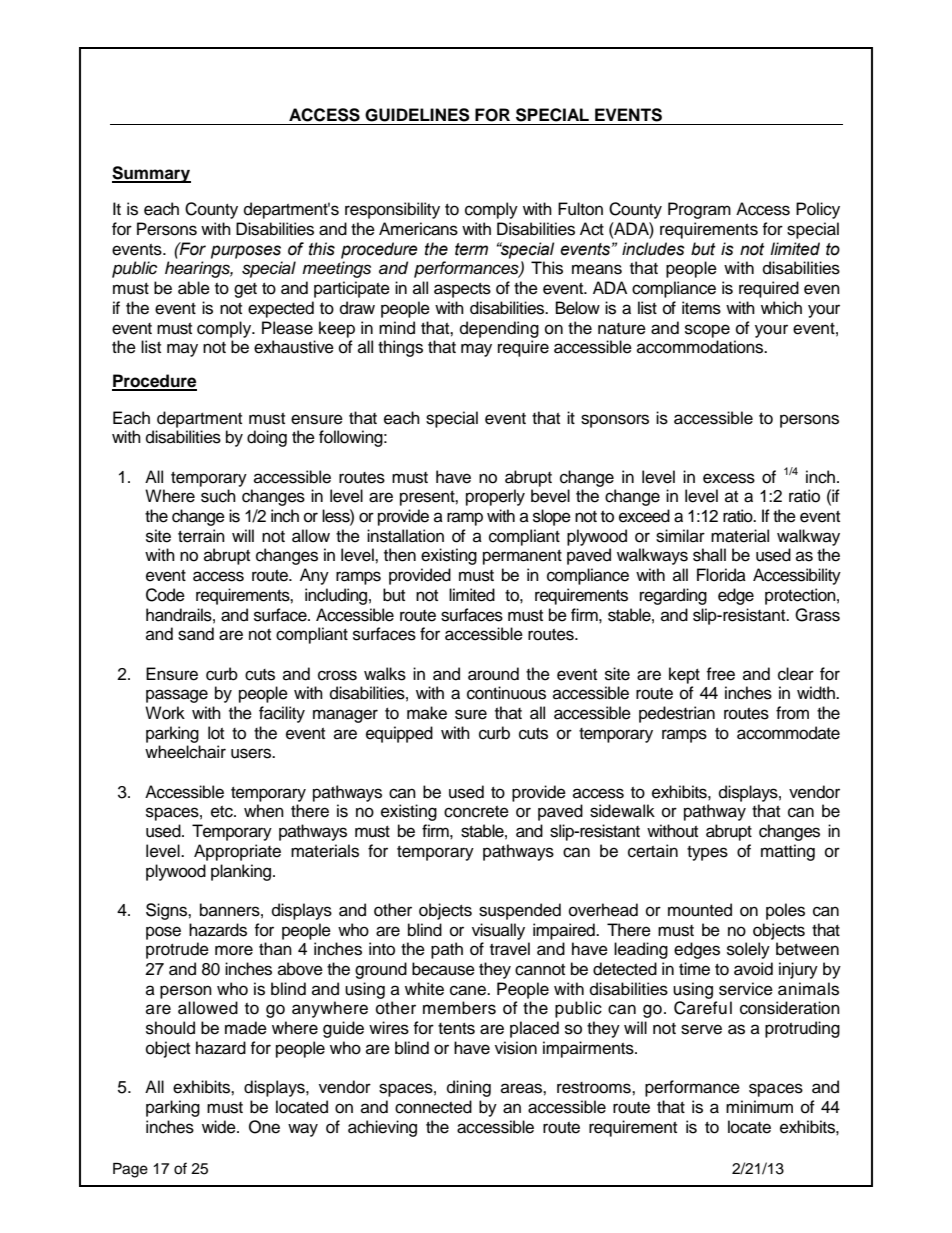 This screenshot has height=1233, width=952. Describe the element at coordinates (495, 497) in the screenshot. I see `properly` at that location.
